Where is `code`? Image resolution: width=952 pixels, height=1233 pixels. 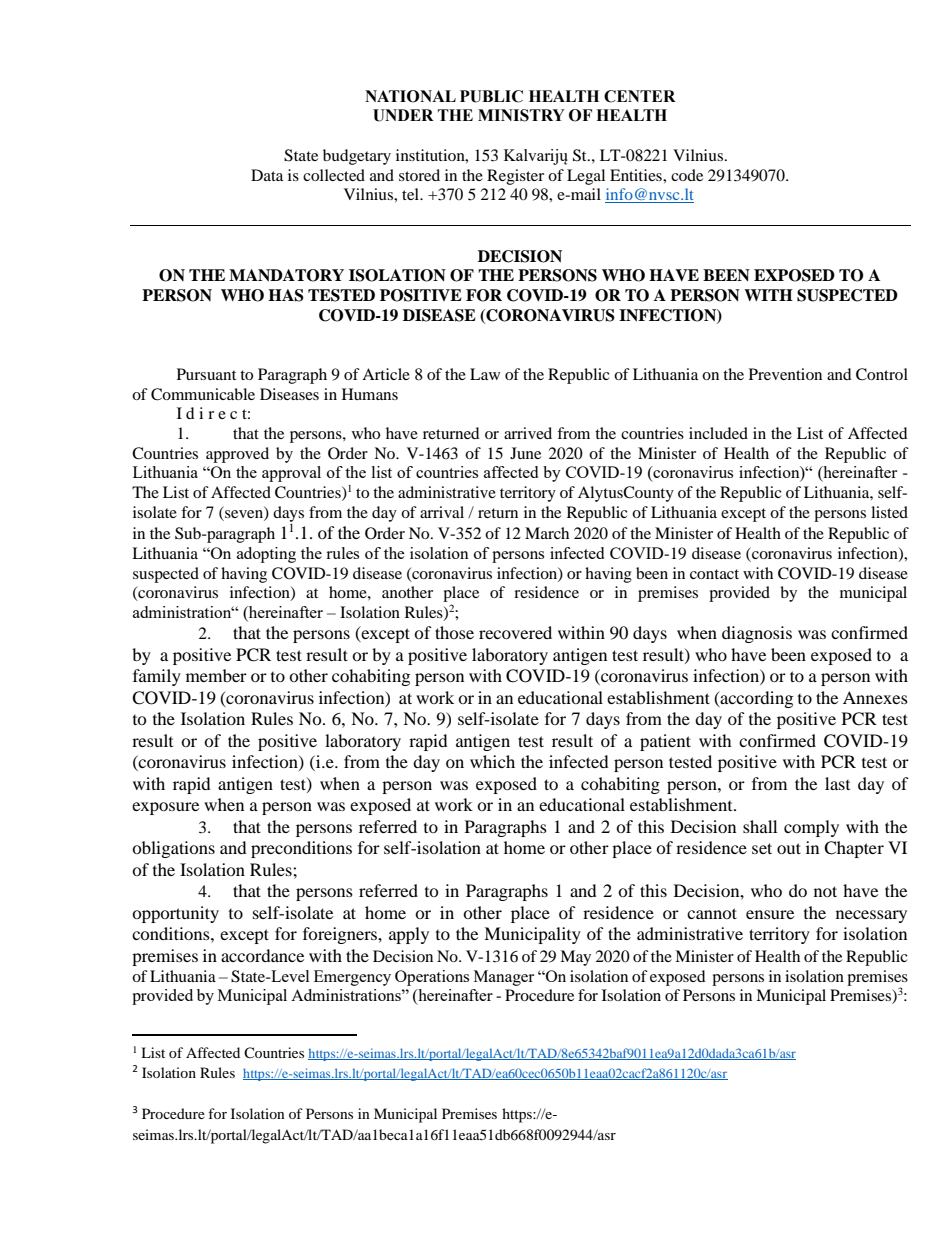
code is located at coordinates (687, 175).
